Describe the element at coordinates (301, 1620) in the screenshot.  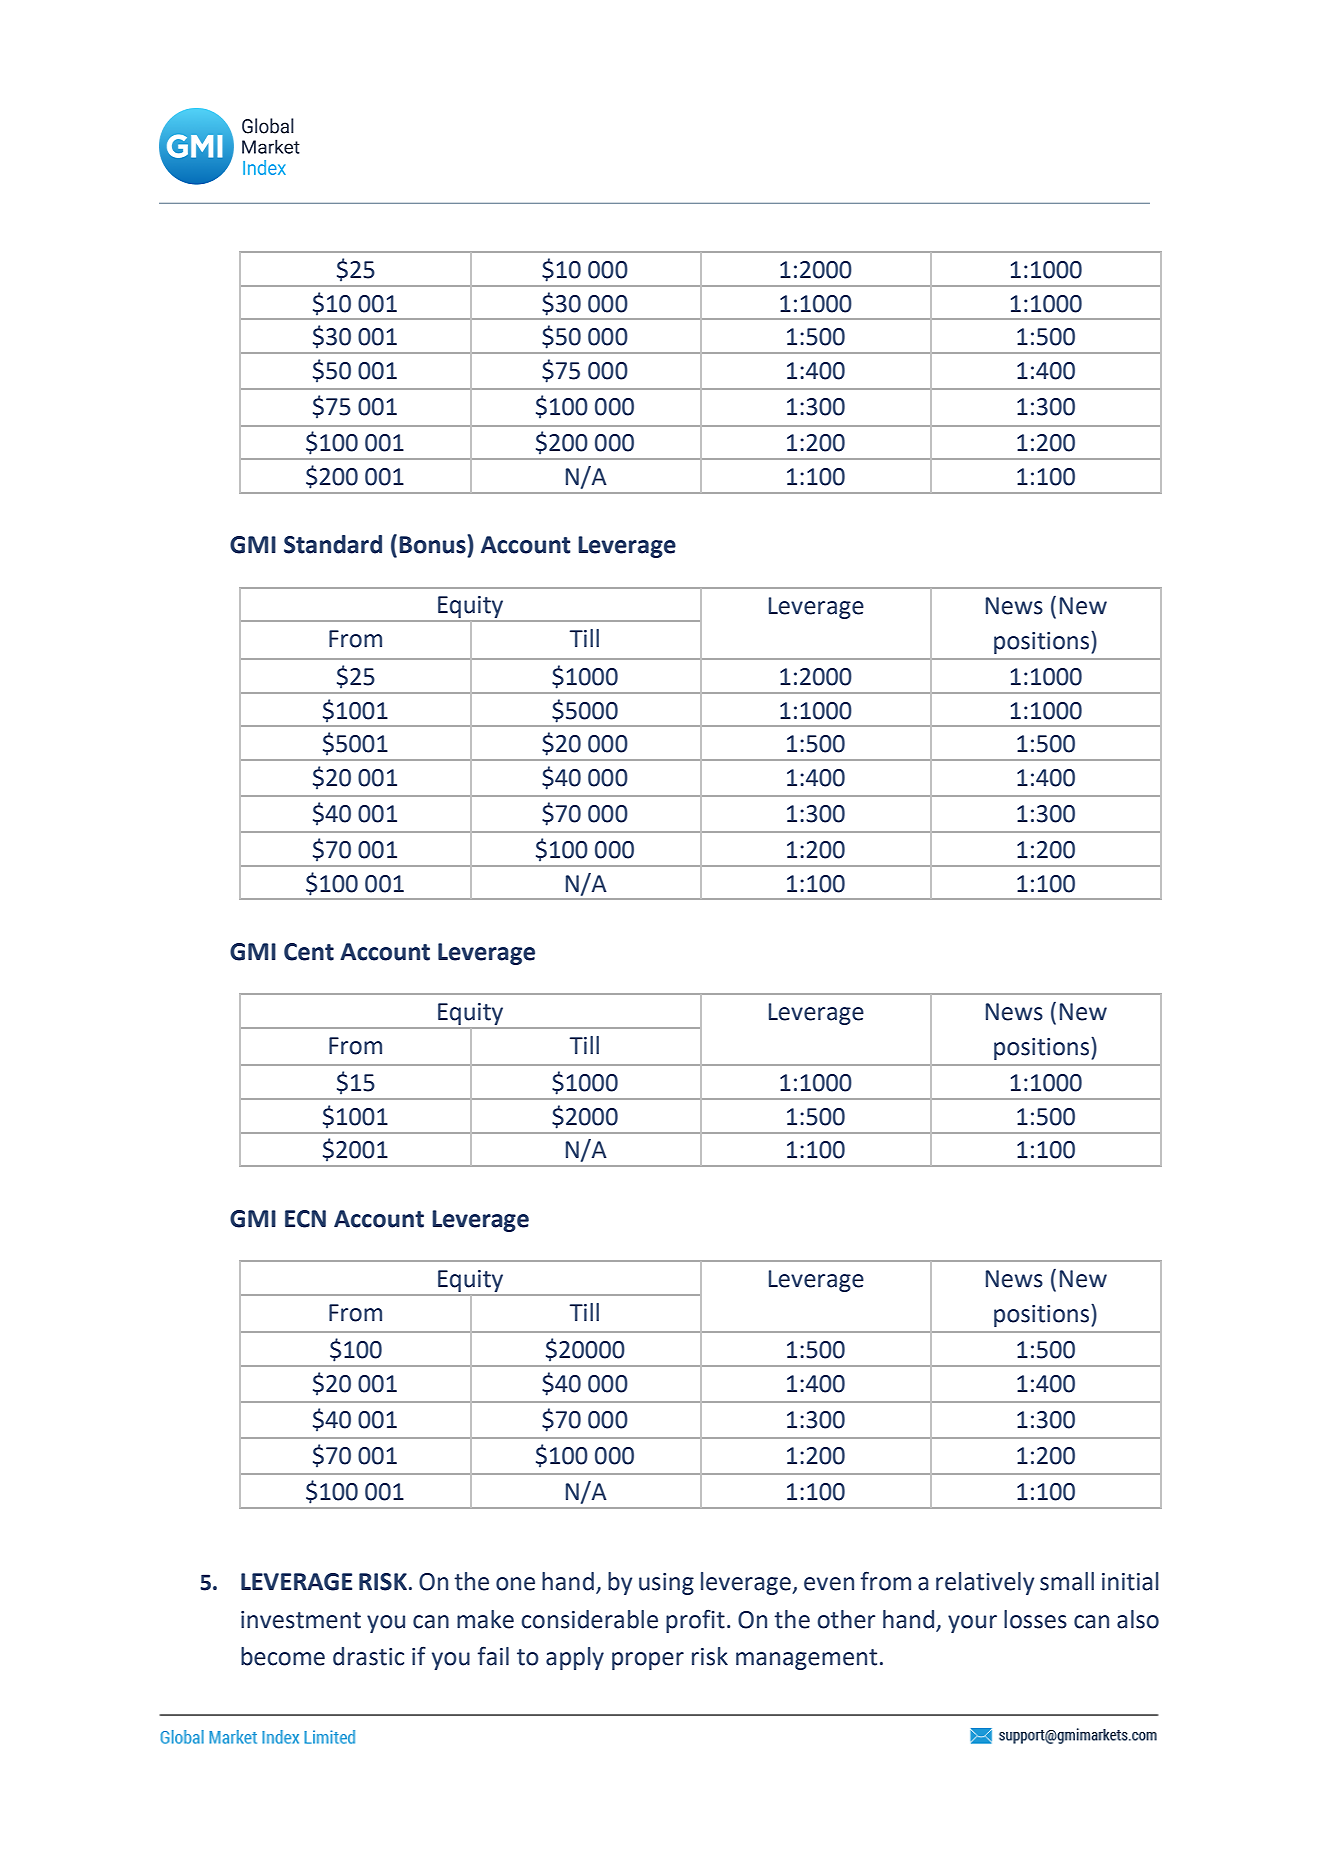
I see `investment` at that location.
